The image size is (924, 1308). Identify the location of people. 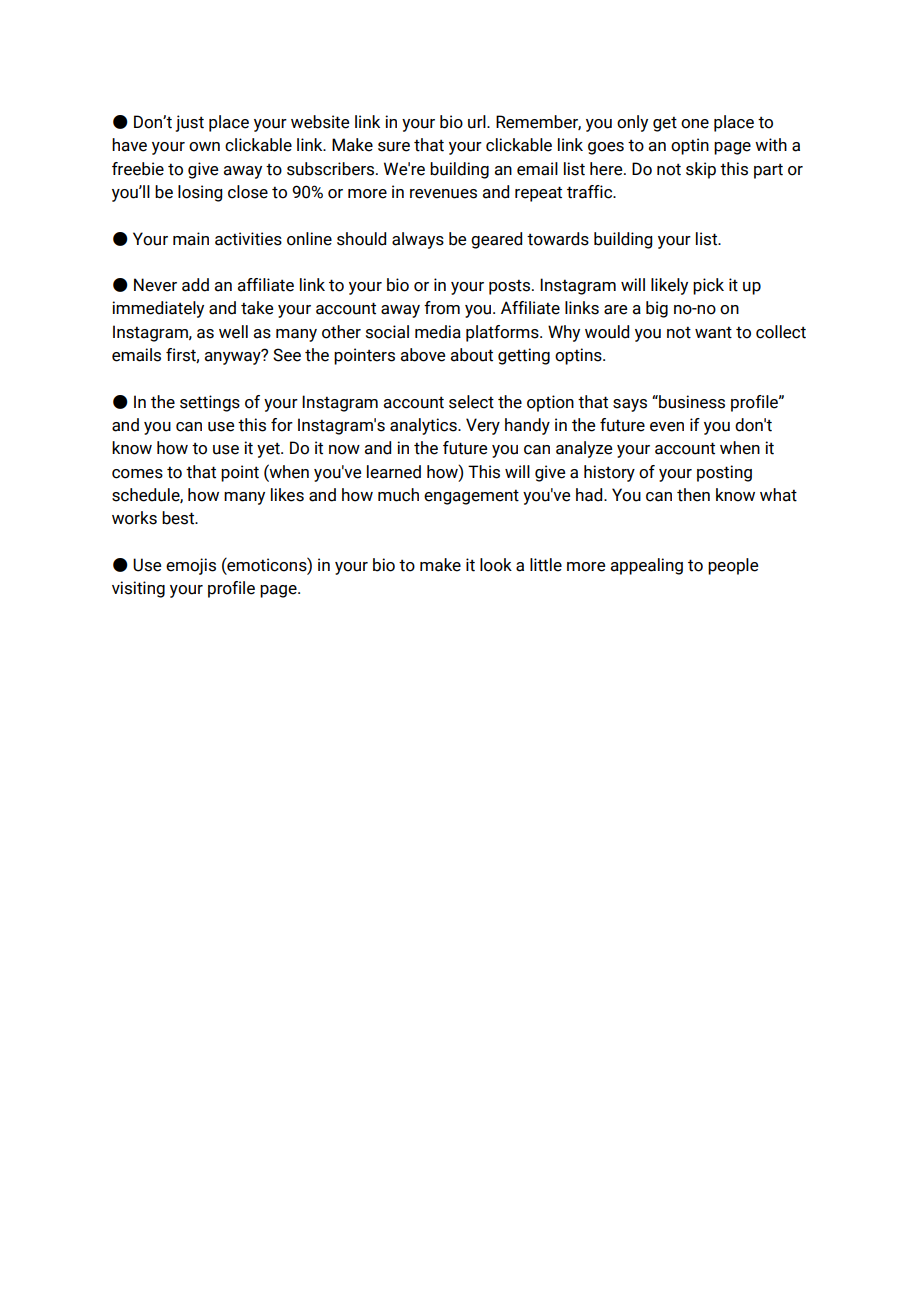
(733, 566).
